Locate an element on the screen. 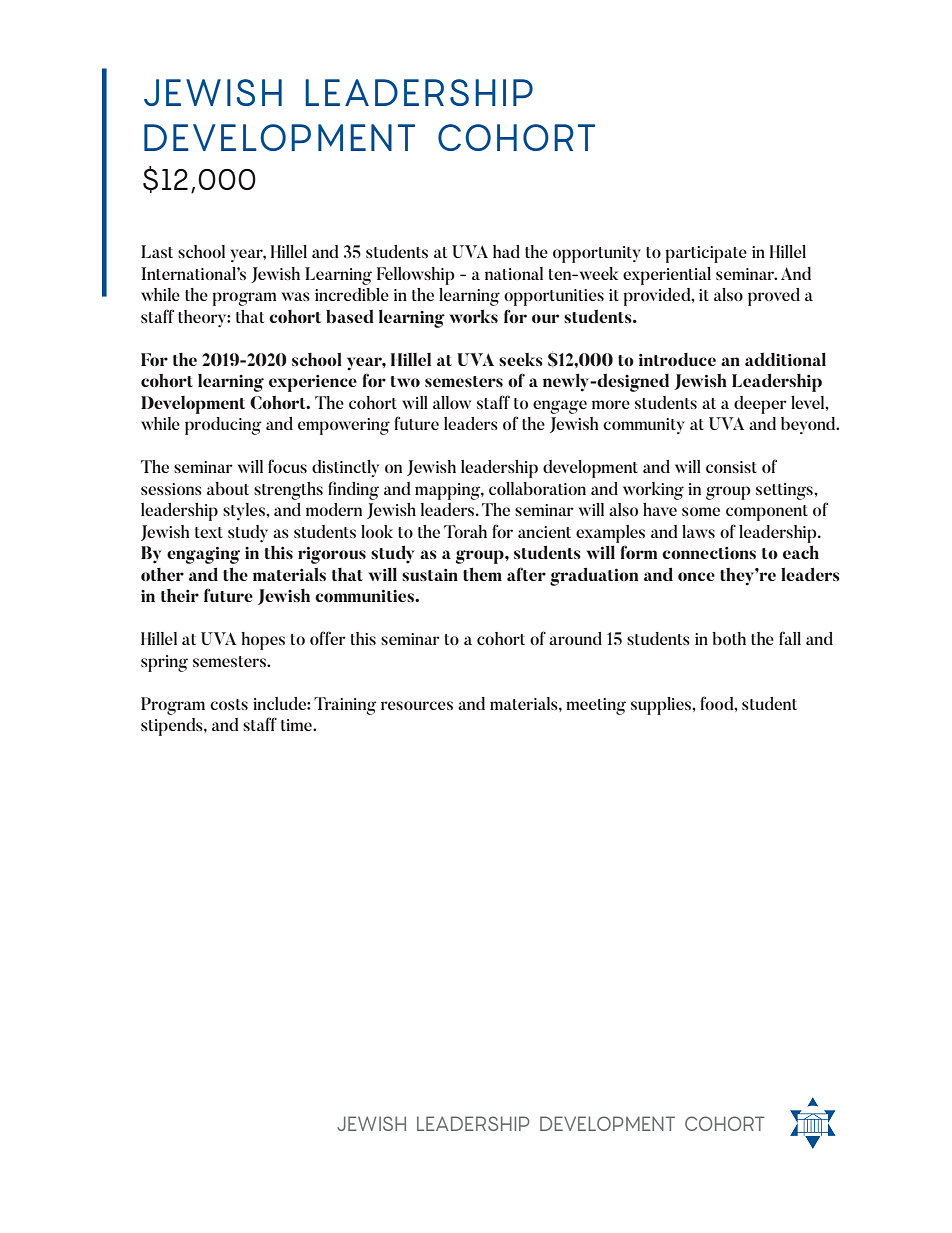 This screenshot has width=952, height=1233. connections is located at coordinates (709, 552).
